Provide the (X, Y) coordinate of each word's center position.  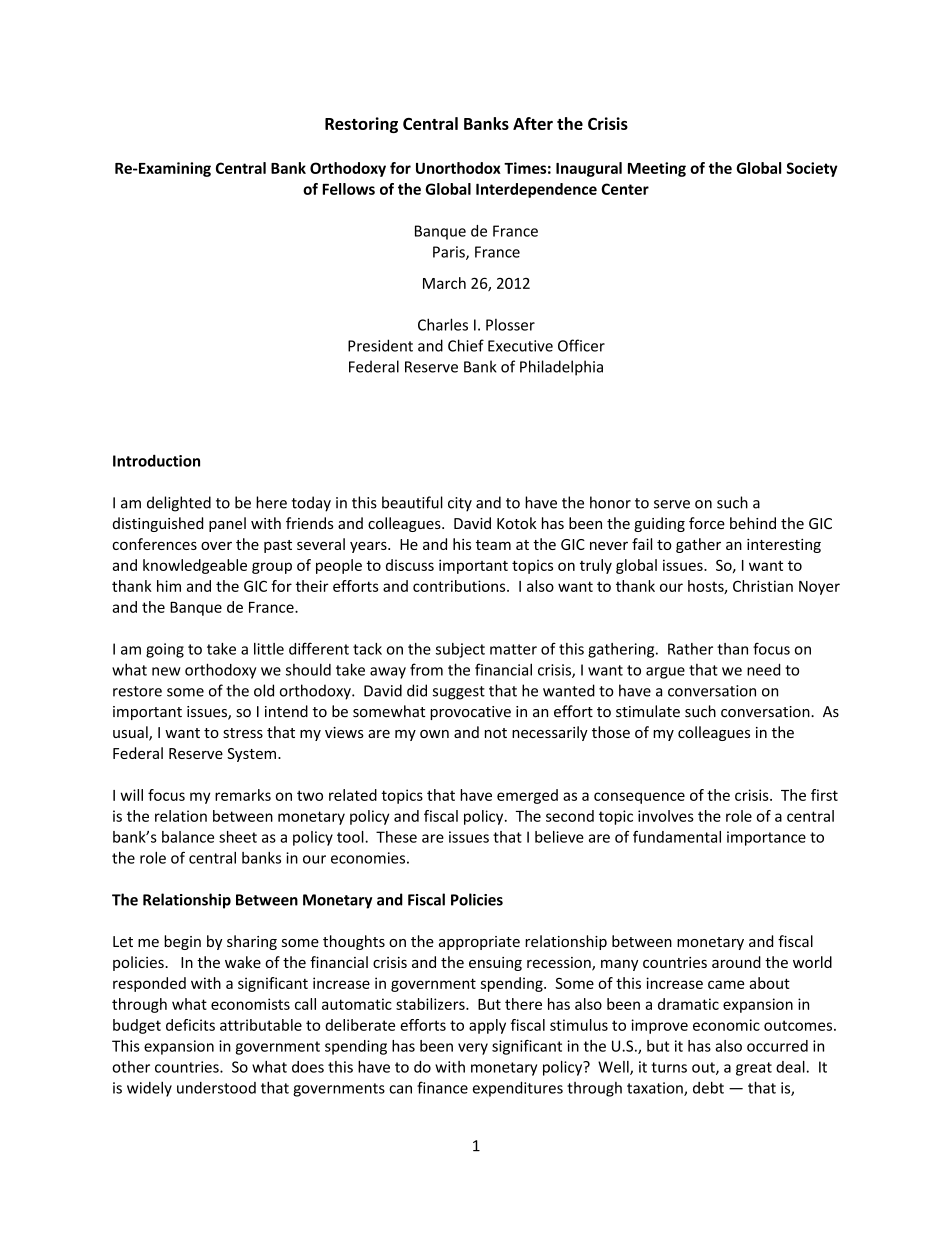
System (251, 755)
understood (216, 1088)
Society (812, 169)
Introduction (156, 460)
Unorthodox (458, 168)
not (496, 733)
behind (753, 523)
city (460, 504)
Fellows (348, 189)
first (824, 795)
